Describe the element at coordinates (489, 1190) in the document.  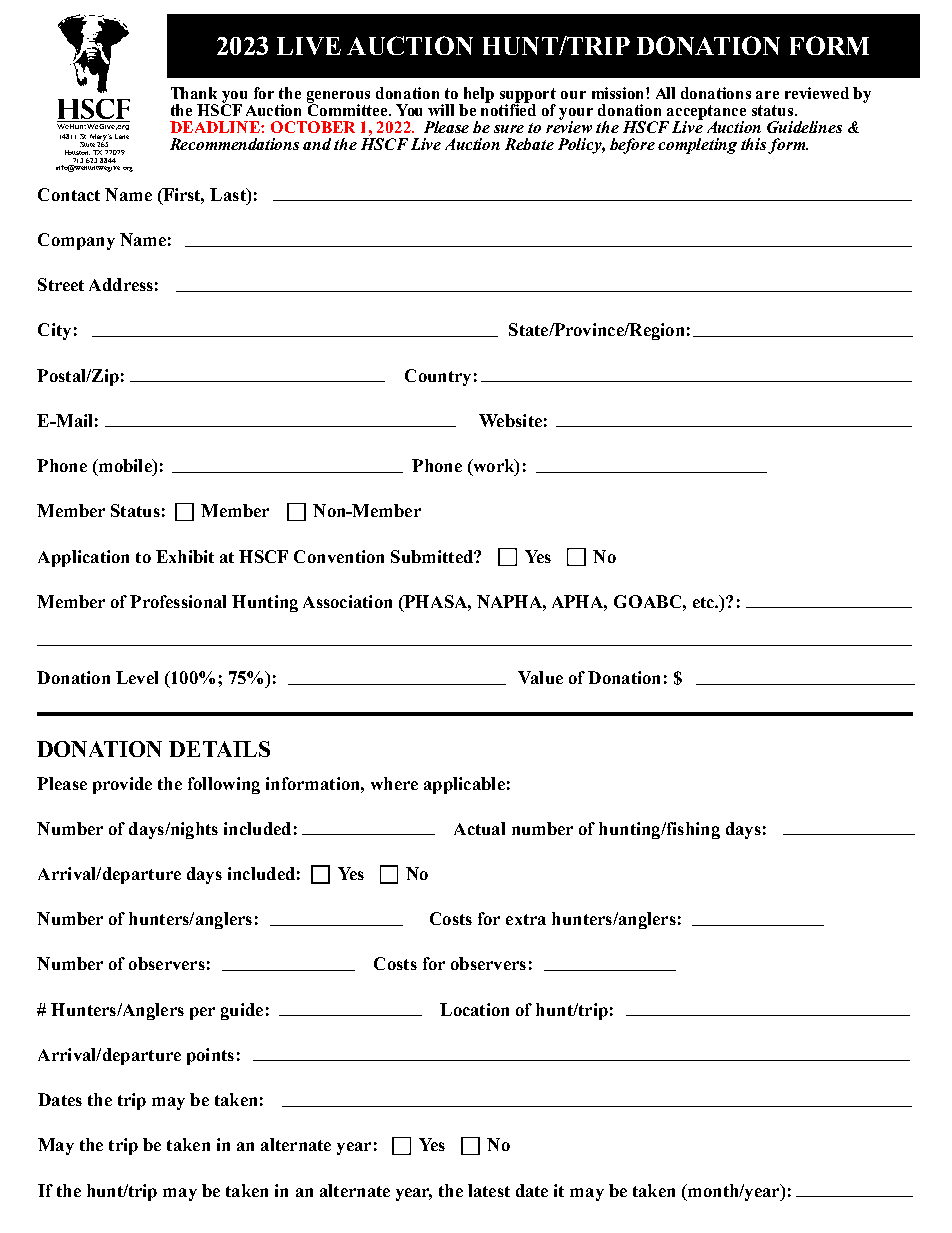
I see `latest` at that location.
